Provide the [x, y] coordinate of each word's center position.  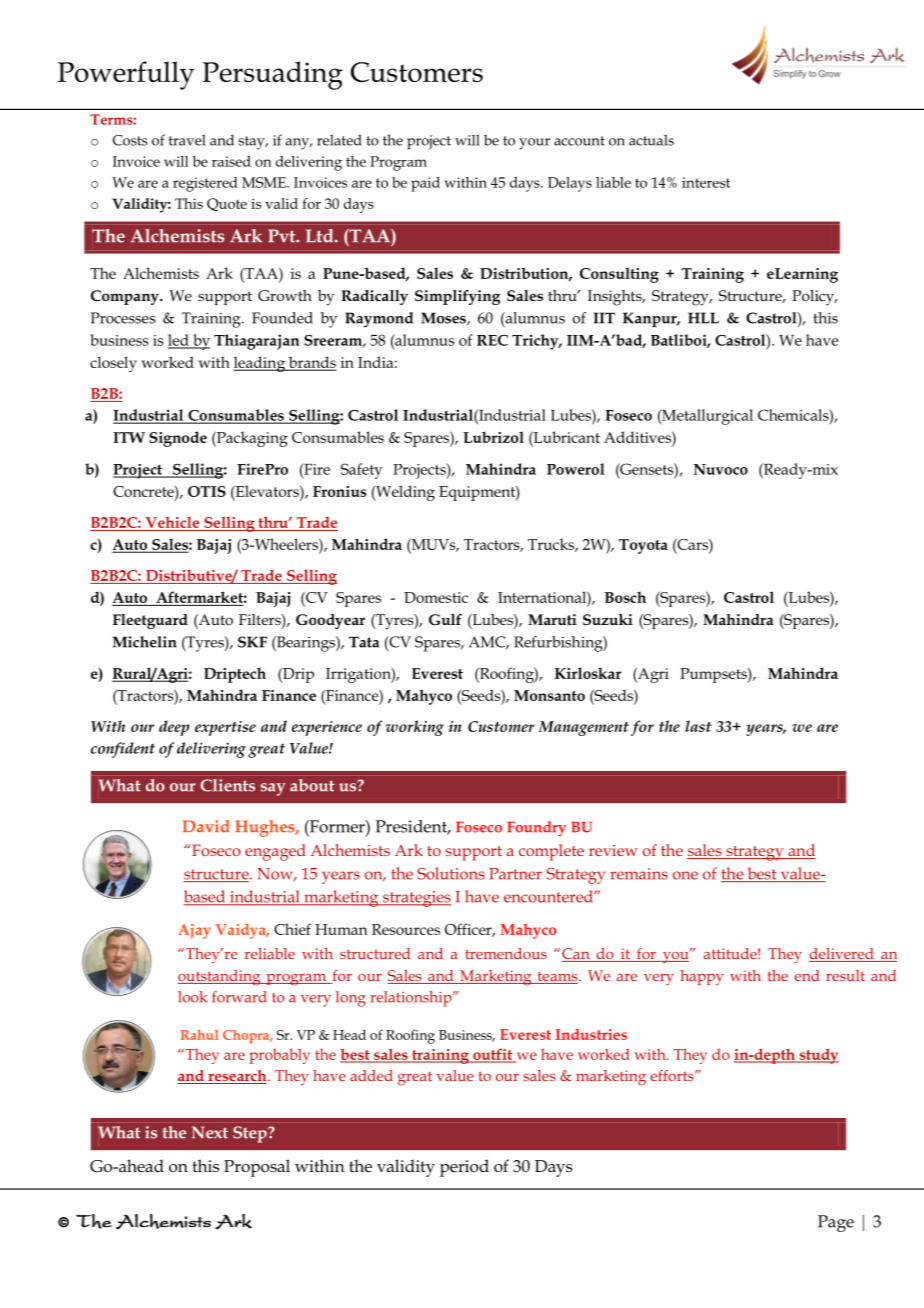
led [179, 341]
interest [706, 182]
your [534, 144]
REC [492, 340]
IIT [604, 318]
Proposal [257, 1168]
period [464, 1168]
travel [187, 140]
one [685, 875]
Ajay [194, 931]
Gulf [445, 619]
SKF [252, 642]
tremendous [506, 953]
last [698, 726]
